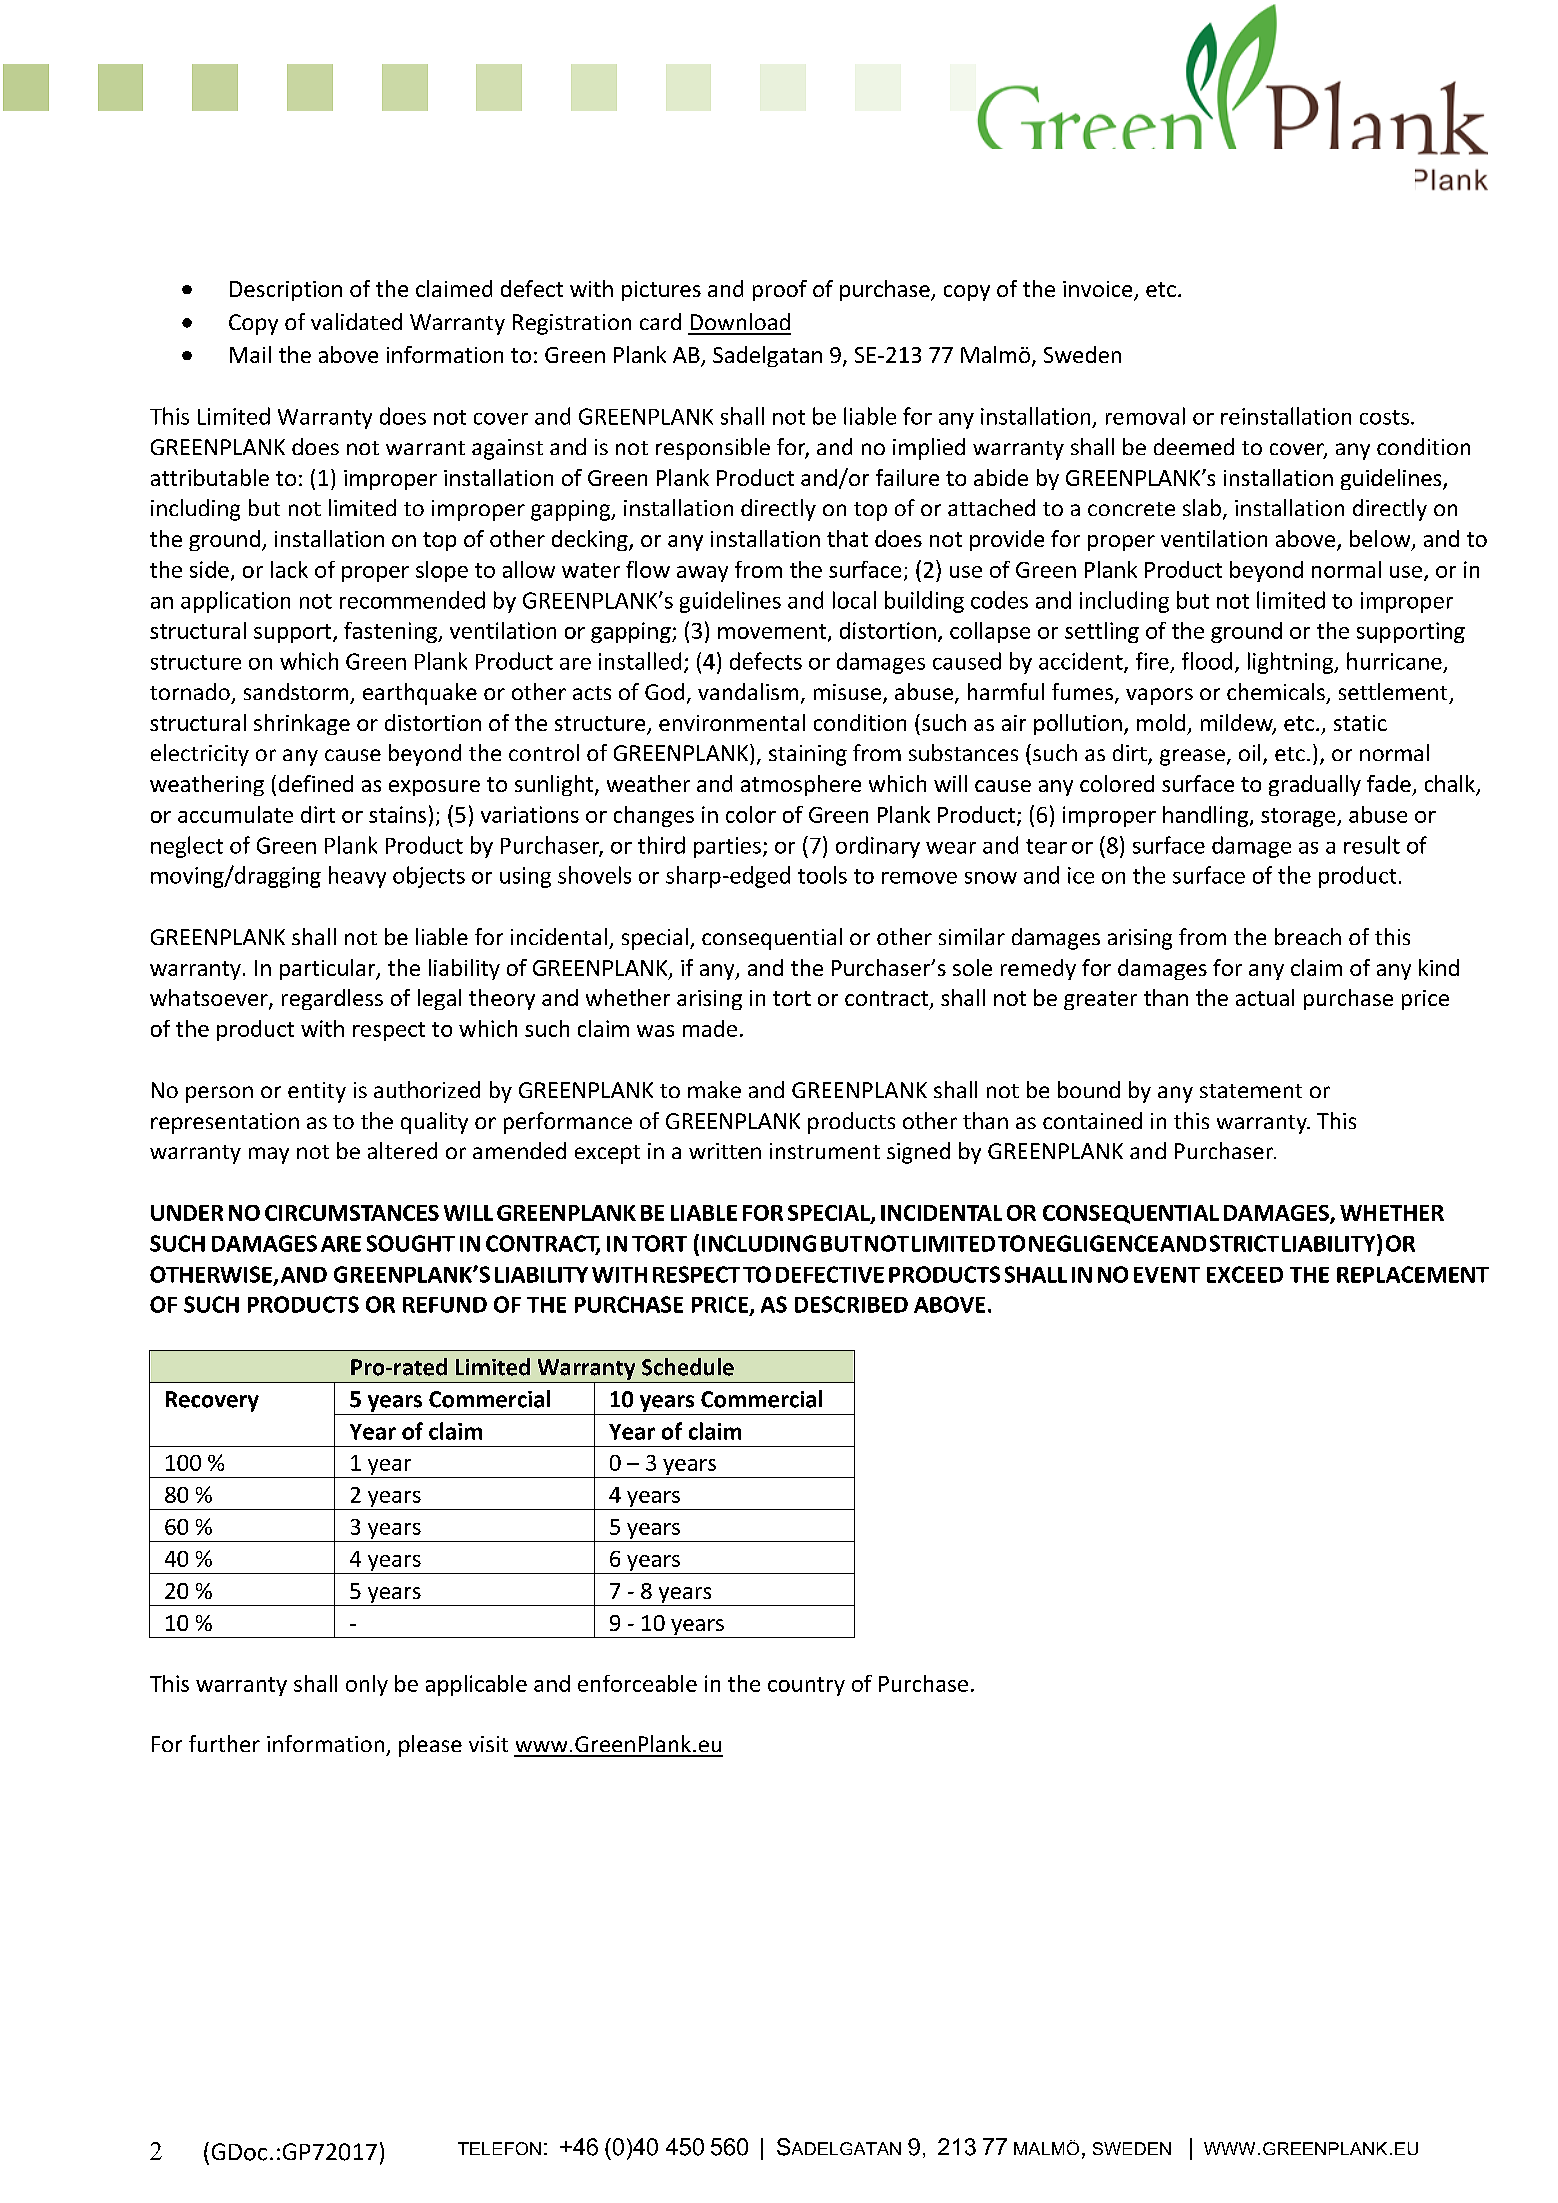  Describe the element at coordinates (1386, 417) in the page. I see `costs` at that location.
